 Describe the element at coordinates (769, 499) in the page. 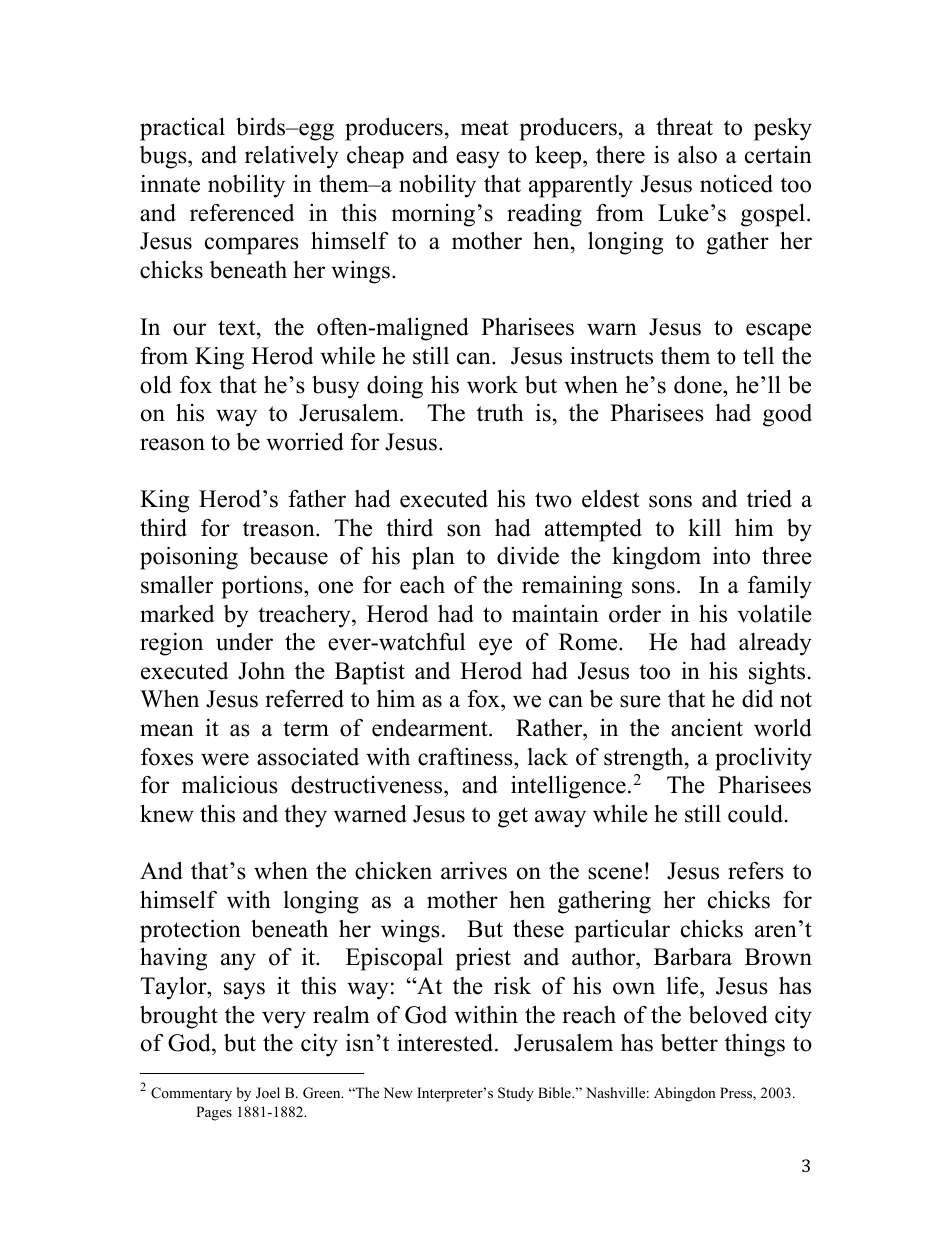

I see `tried` at that location.
